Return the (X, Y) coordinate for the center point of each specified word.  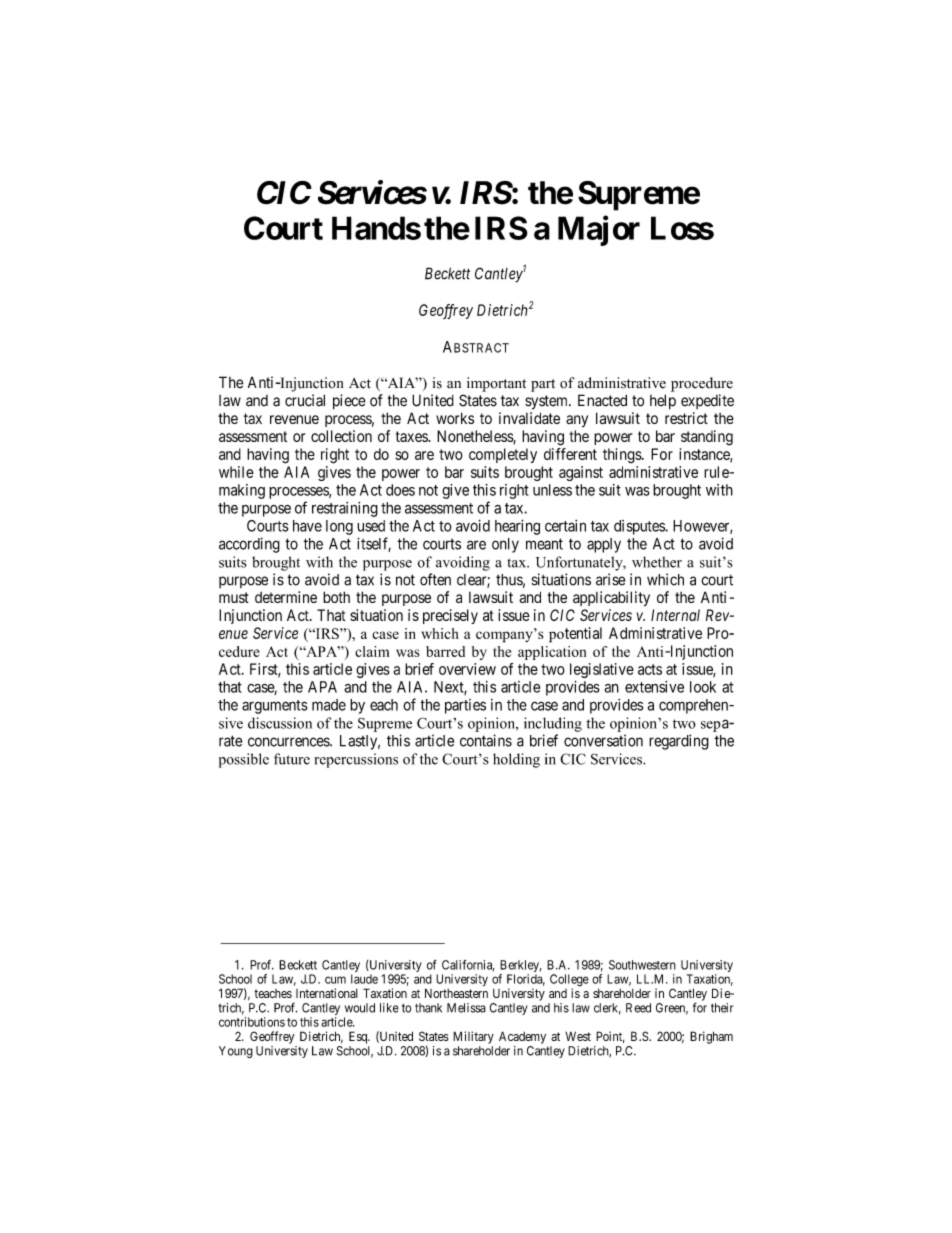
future (292, 759)
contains (486, 740)
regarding (679, 742)
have (307, 526)
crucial (305, 400)
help (663, 402)
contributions (252, 1022)
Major (599, 231)
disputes (640, 527)
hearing (517, 527)
